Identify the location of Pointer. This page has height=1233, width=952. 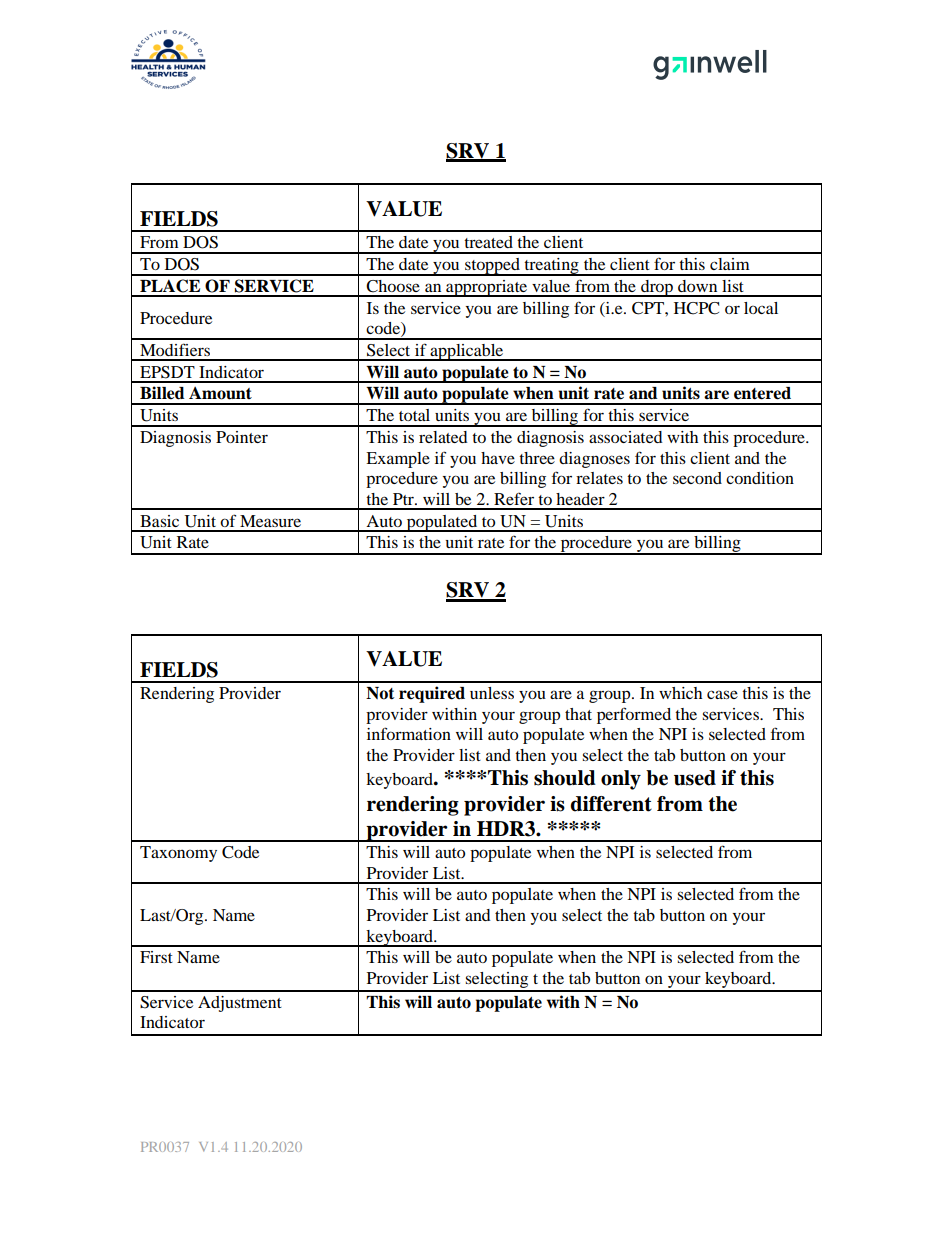
(242, 437).
